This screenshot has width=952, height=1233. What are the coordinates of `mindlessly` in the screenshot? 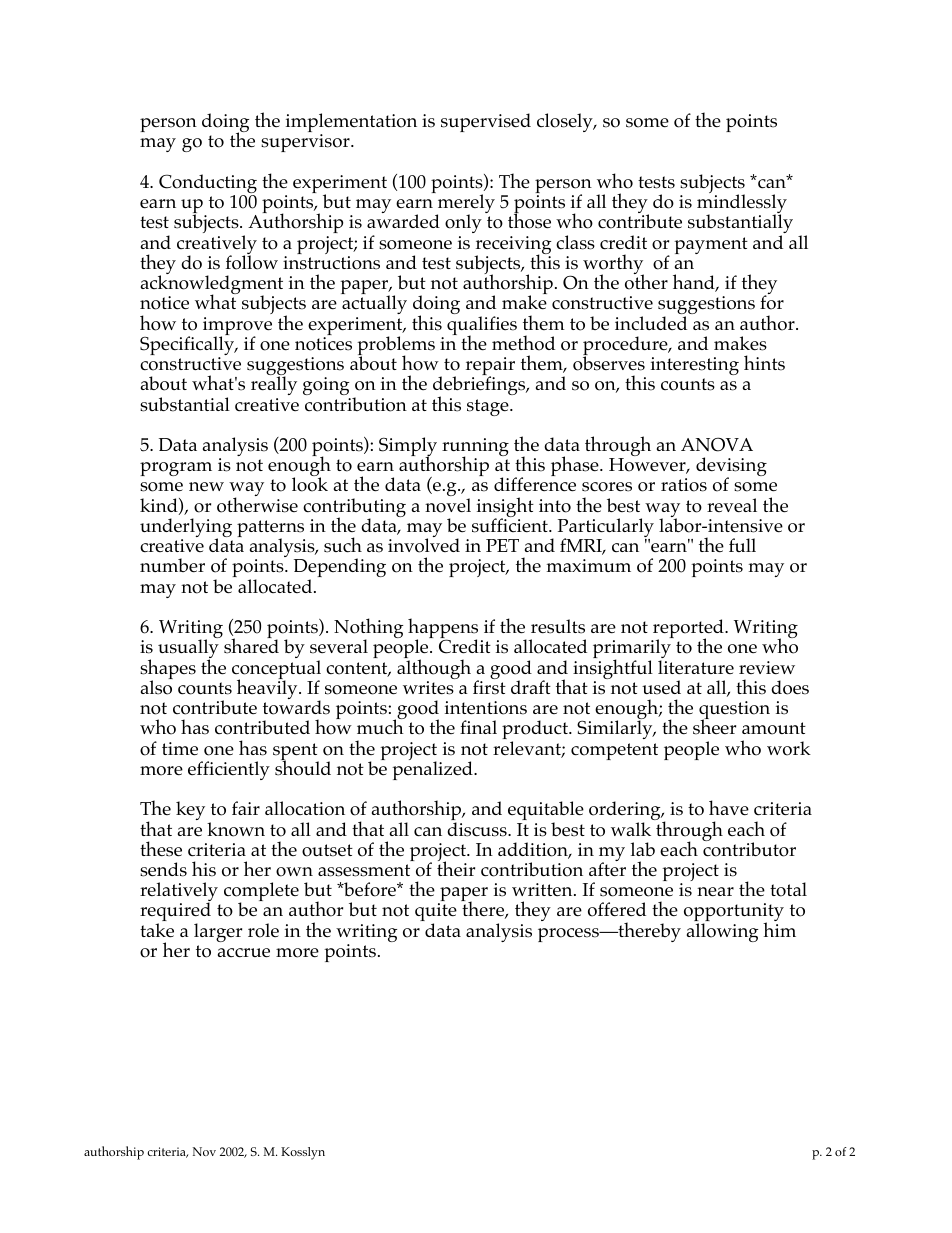 It's located at (742, 205).
